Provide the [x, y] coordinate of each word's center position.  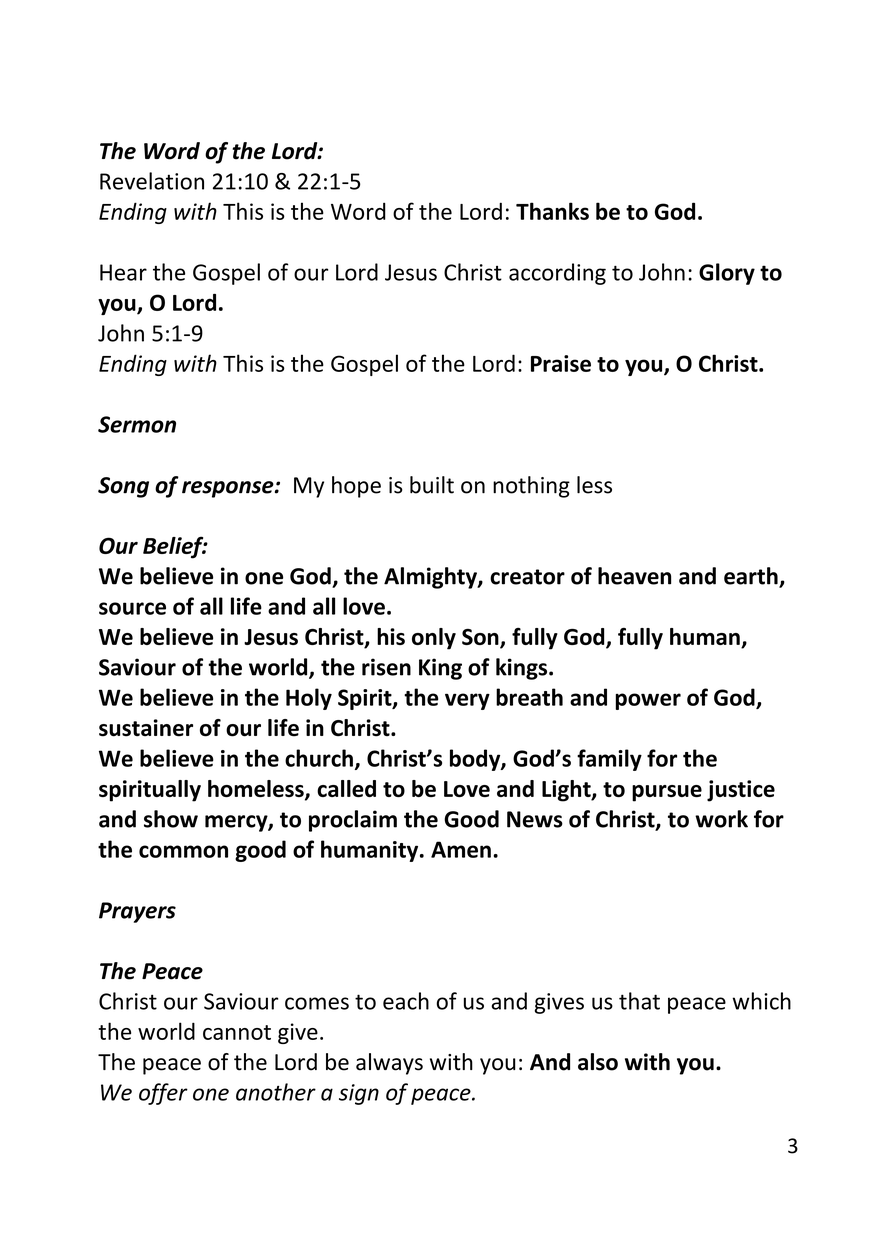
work [721, 819]
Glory [727, 274]
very [467, 701]
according [557, 274]
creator [527, 577]
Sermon [137, 424]
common [183, 851]
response [229, 489]
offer [163, 1094]
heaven [634, 576]
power [648, 701]
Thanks [552, 211]
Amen [461, 849]
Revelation [152, 181]
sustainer [146, 728]
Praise [561, 363]
